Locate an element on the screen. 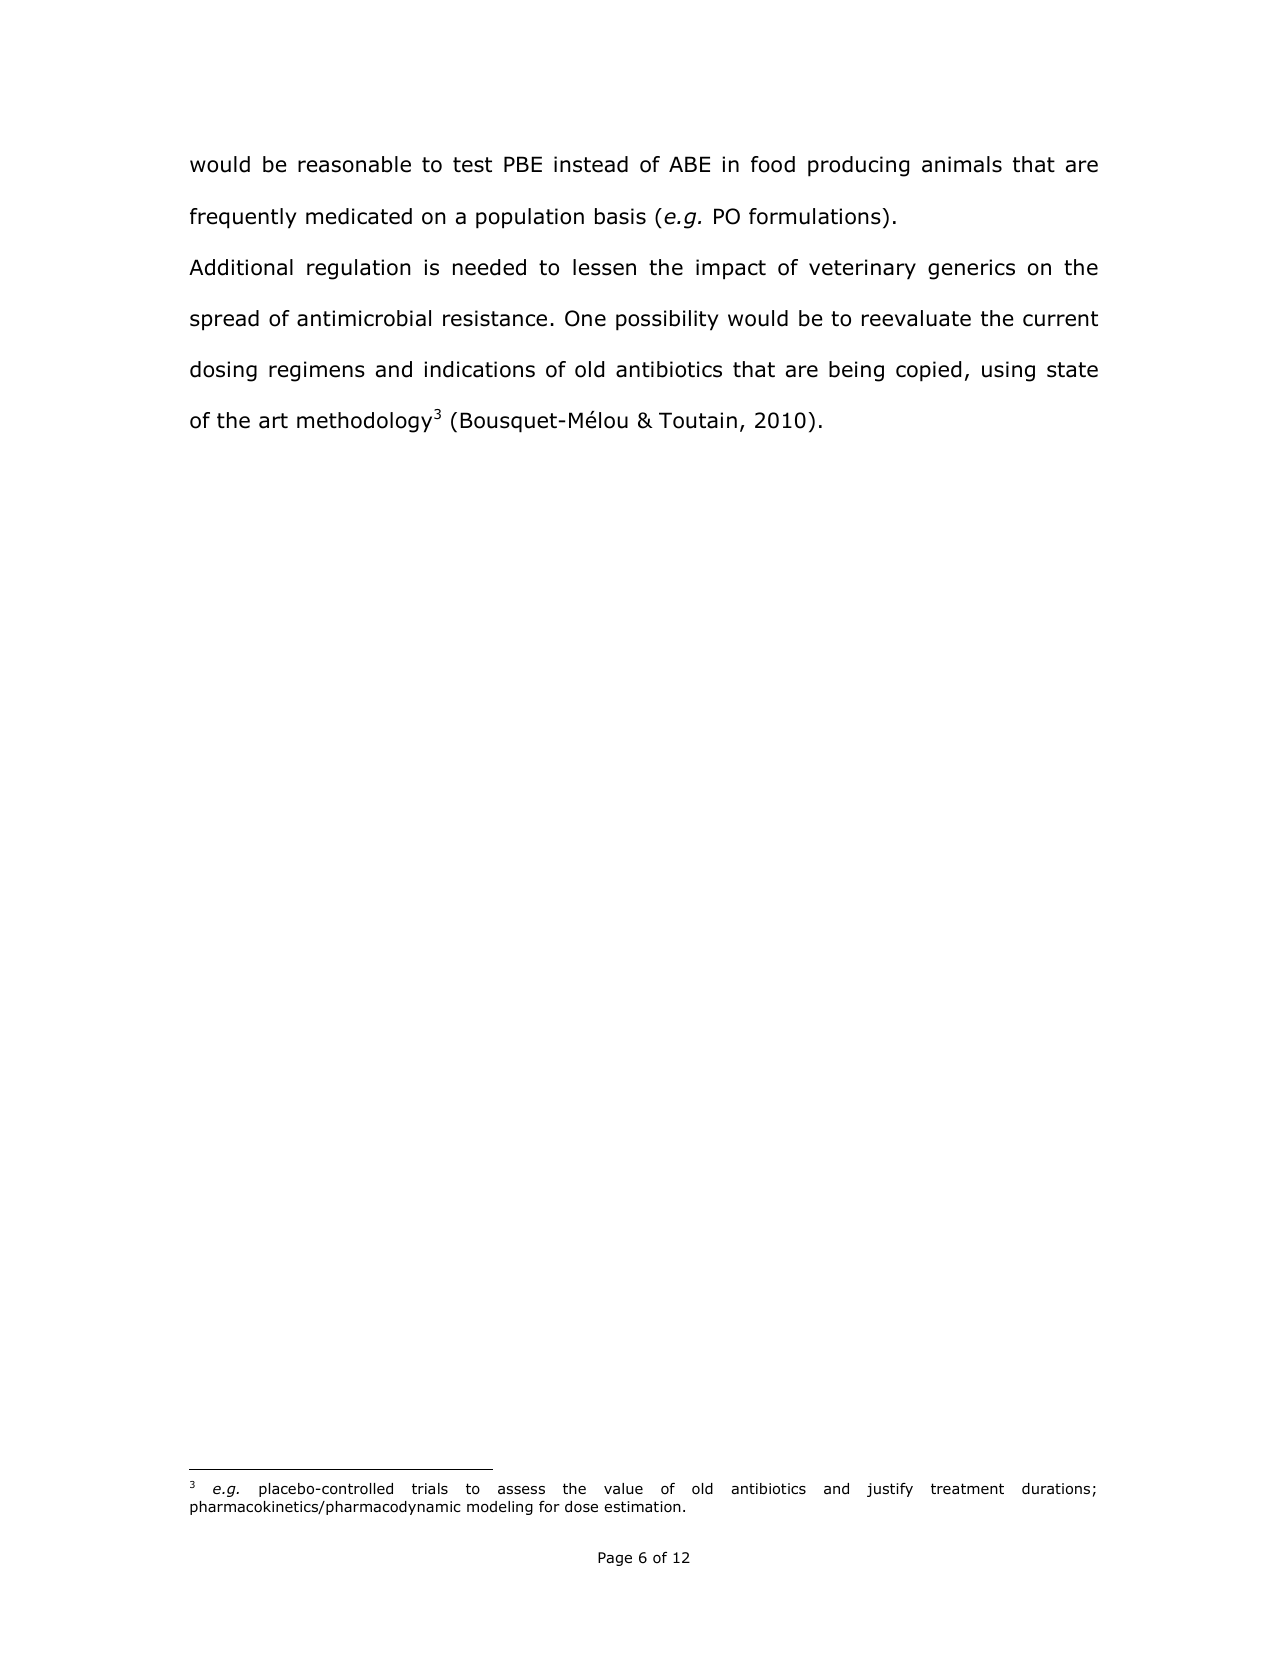 The image size is (1288, 1667). medicated is located at coordinates (359, 216).
